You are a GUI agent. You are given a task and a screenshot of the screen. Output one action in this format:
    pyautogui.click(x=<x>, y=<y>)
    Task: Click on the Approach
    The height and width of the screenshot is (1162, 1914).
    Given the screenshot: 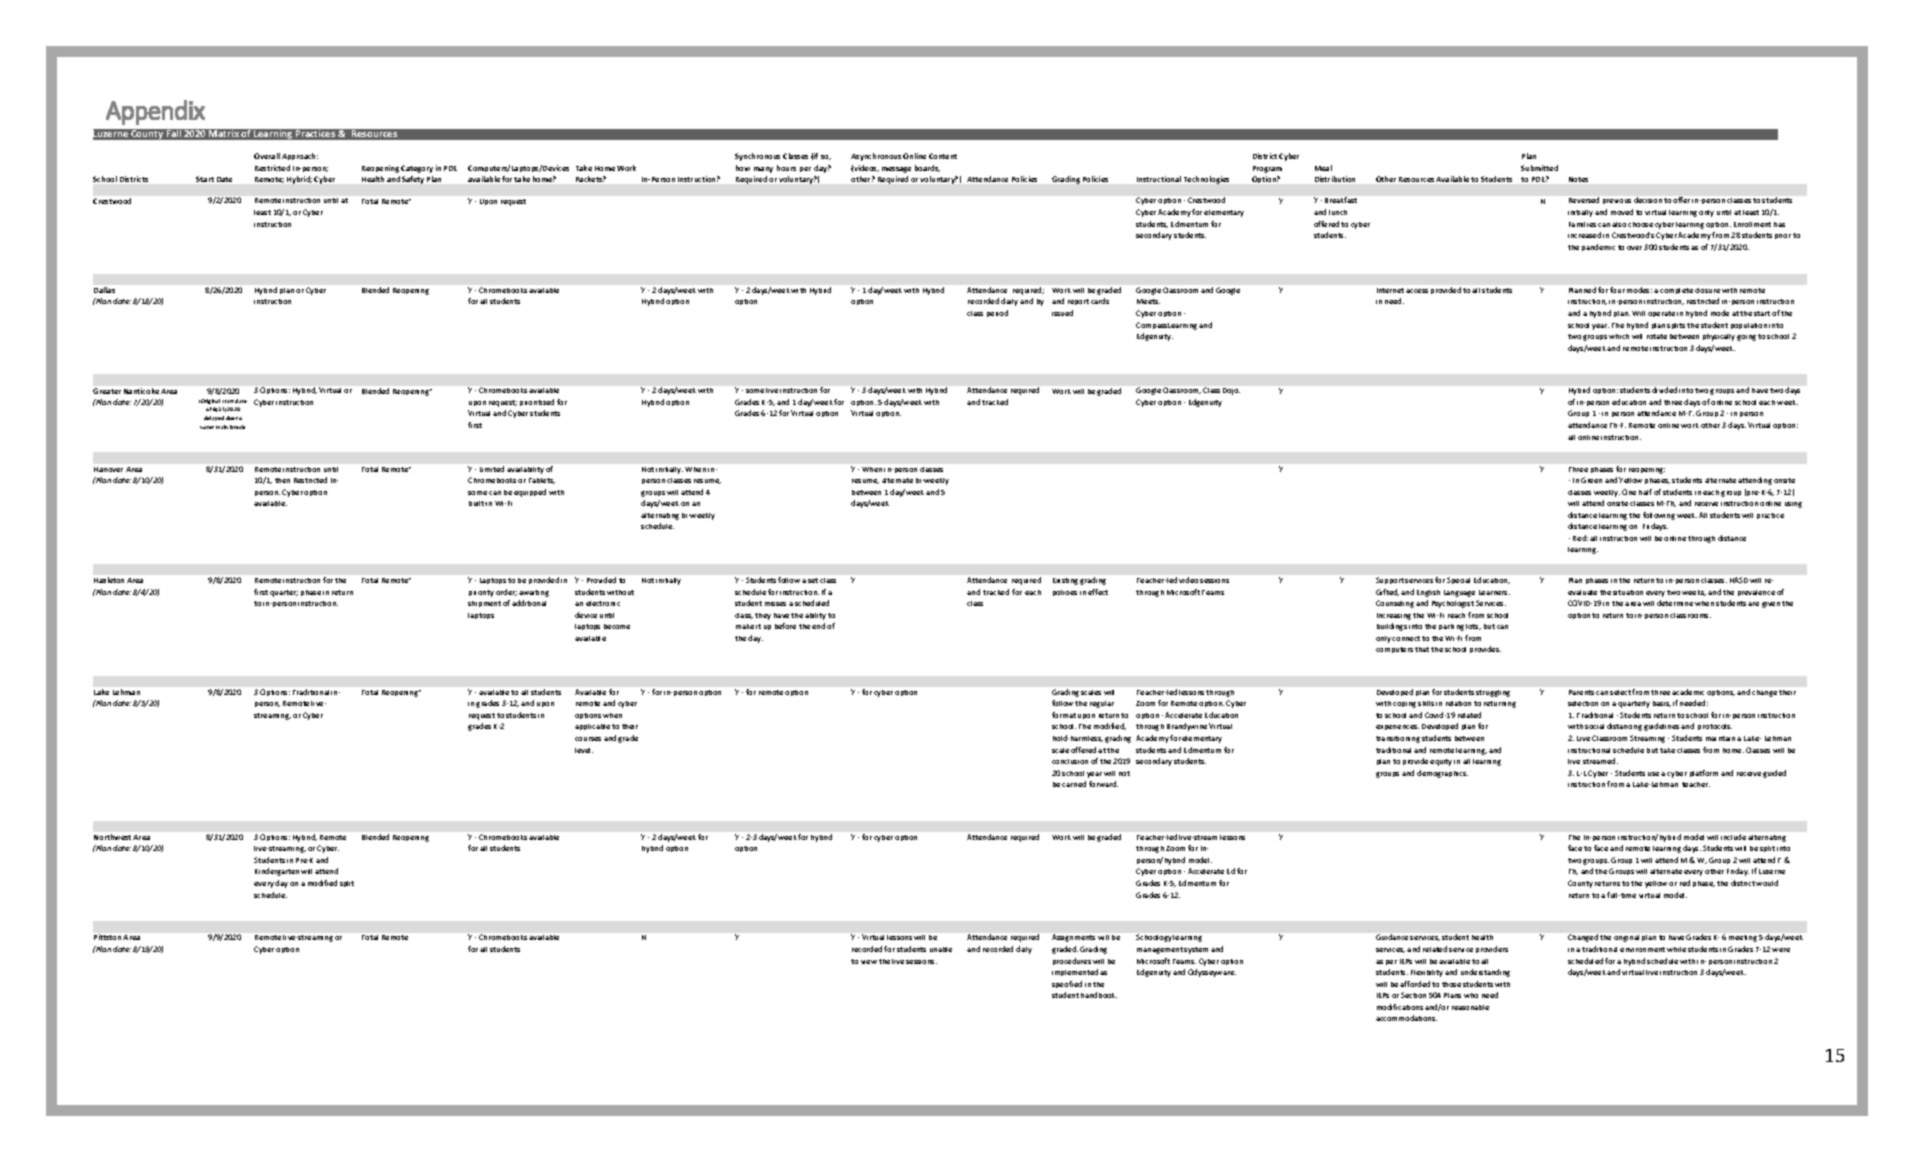 What is the action you would take?
    pyautogui.click(x=300, y=156)
